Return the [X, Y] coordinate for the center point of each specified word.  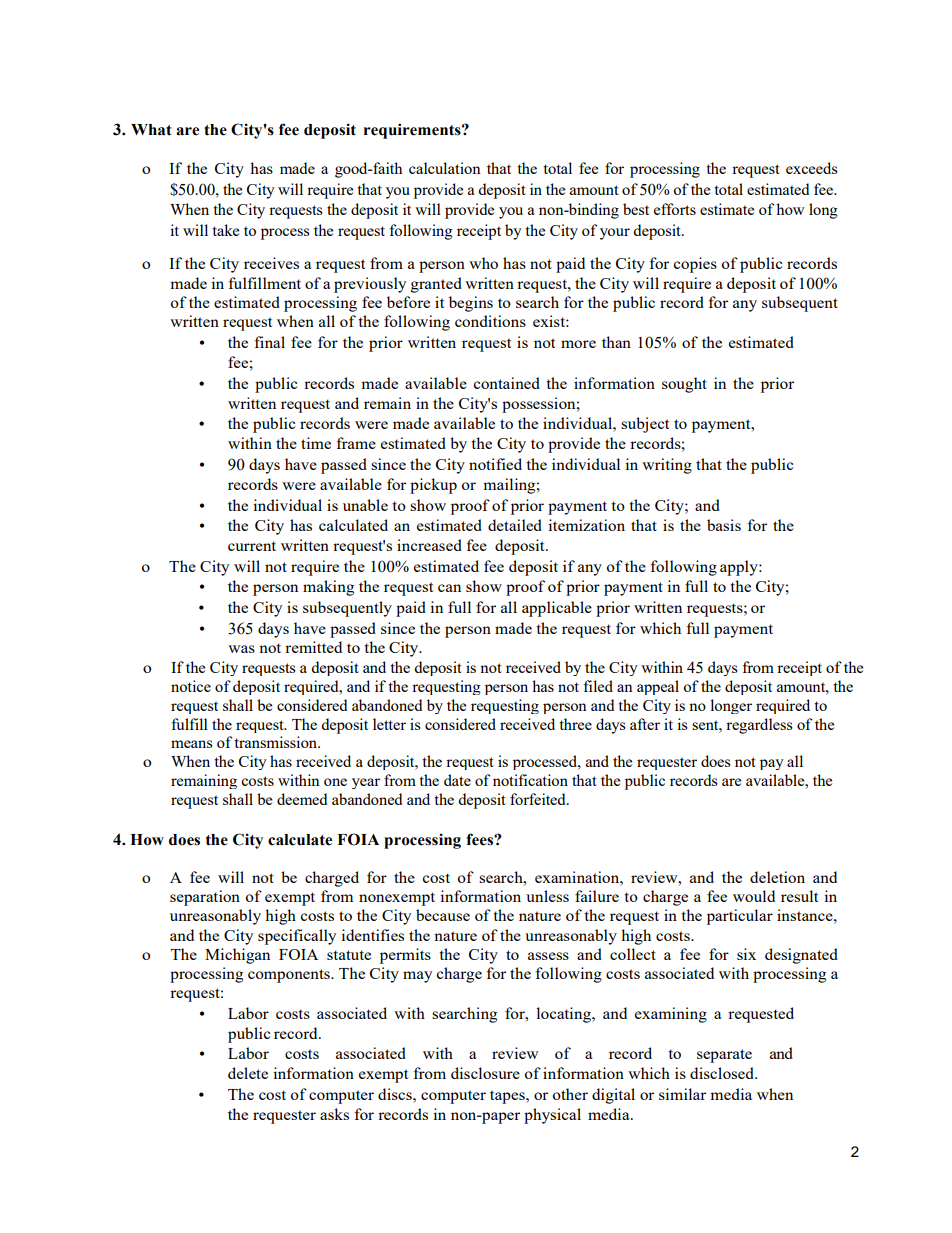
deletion [777, 877]
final [270, 342]
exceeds [812, 168]
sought [684, 385]
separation [205, 898]
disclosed [723, 1073]
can [449, 588]
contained [507, 383]
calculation [445, 168]
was [241, 649]
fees [480, 839]
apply [740, 568]
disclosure [485, 1073]
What [151, 130]
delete [248, 1073]
